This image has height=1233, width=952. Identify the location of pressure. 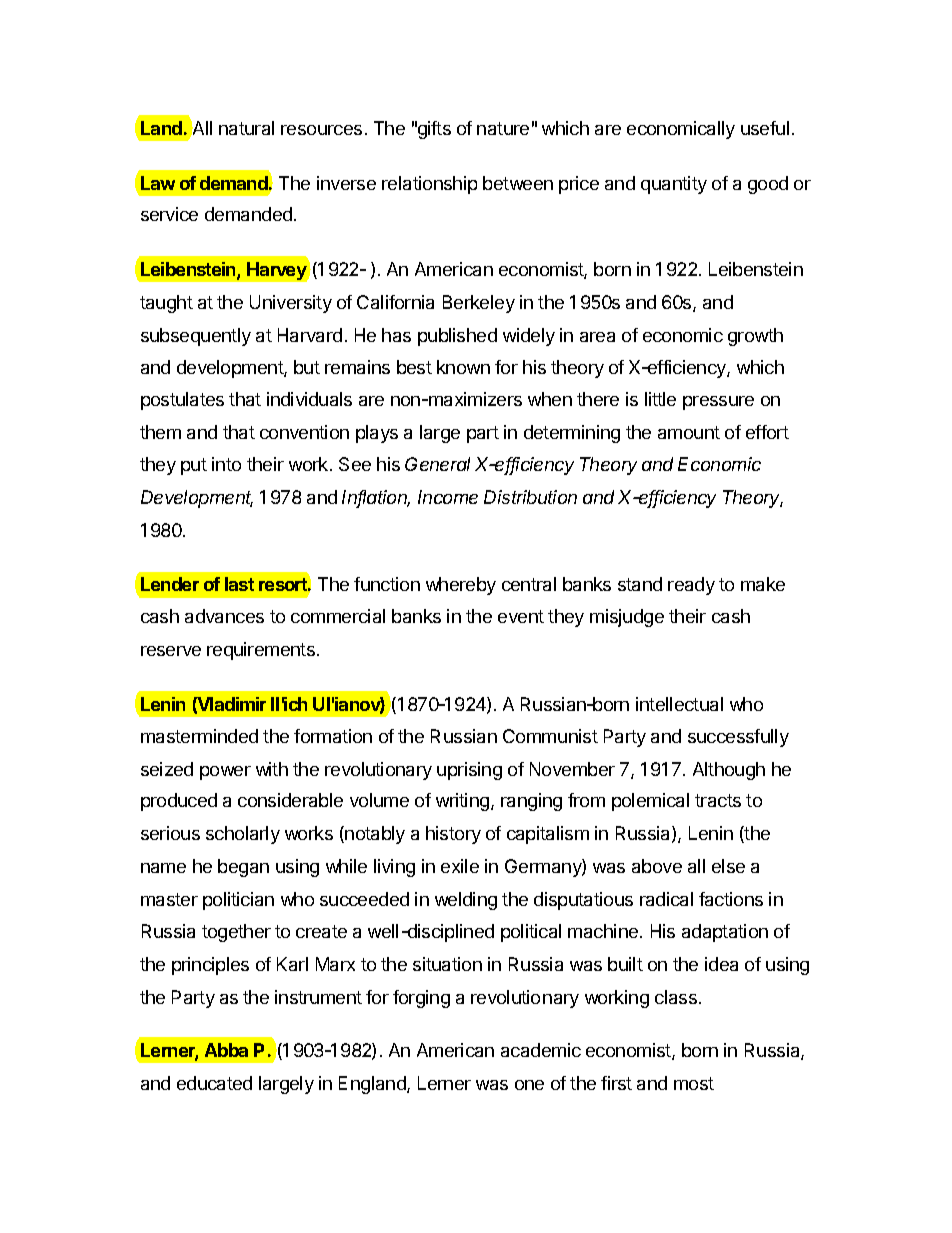
(718, 403).
